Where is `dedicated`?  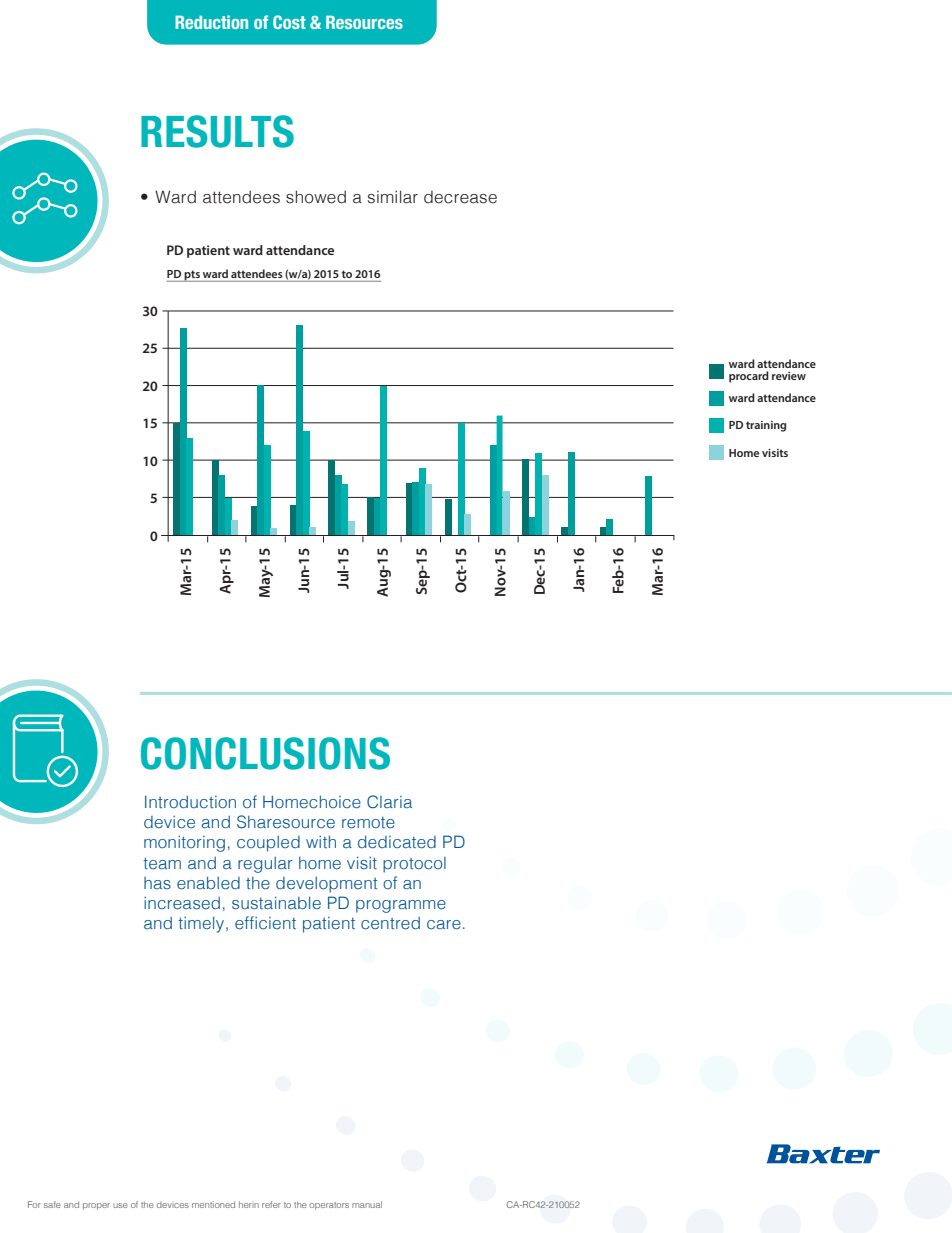 dedicated is located at coordinates (397, 842).
